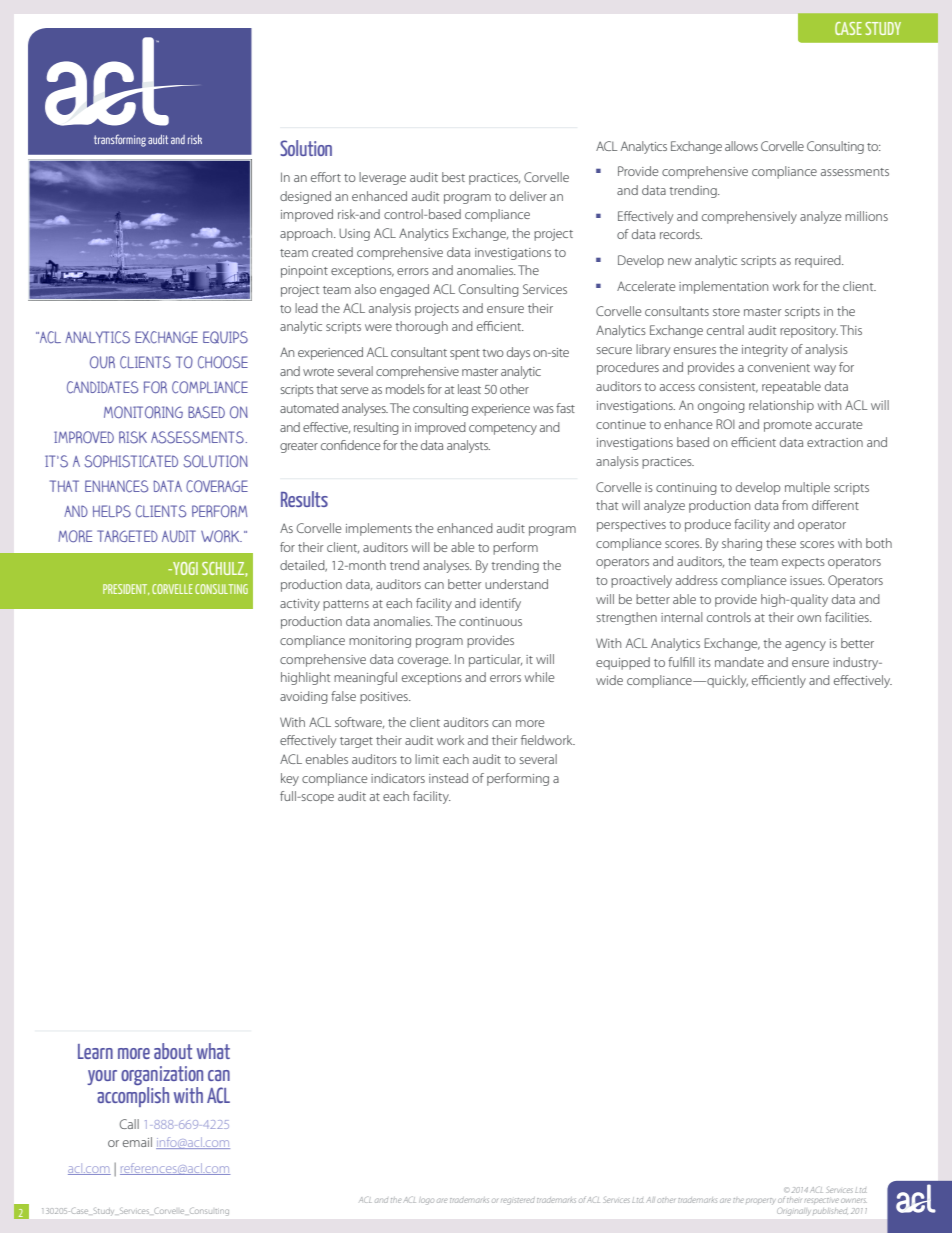 The width and height of the document is (952, 1233). What do you see at coordinates (137, 1142) in the document?
I see `email` at bounding box center [137, 1142].
